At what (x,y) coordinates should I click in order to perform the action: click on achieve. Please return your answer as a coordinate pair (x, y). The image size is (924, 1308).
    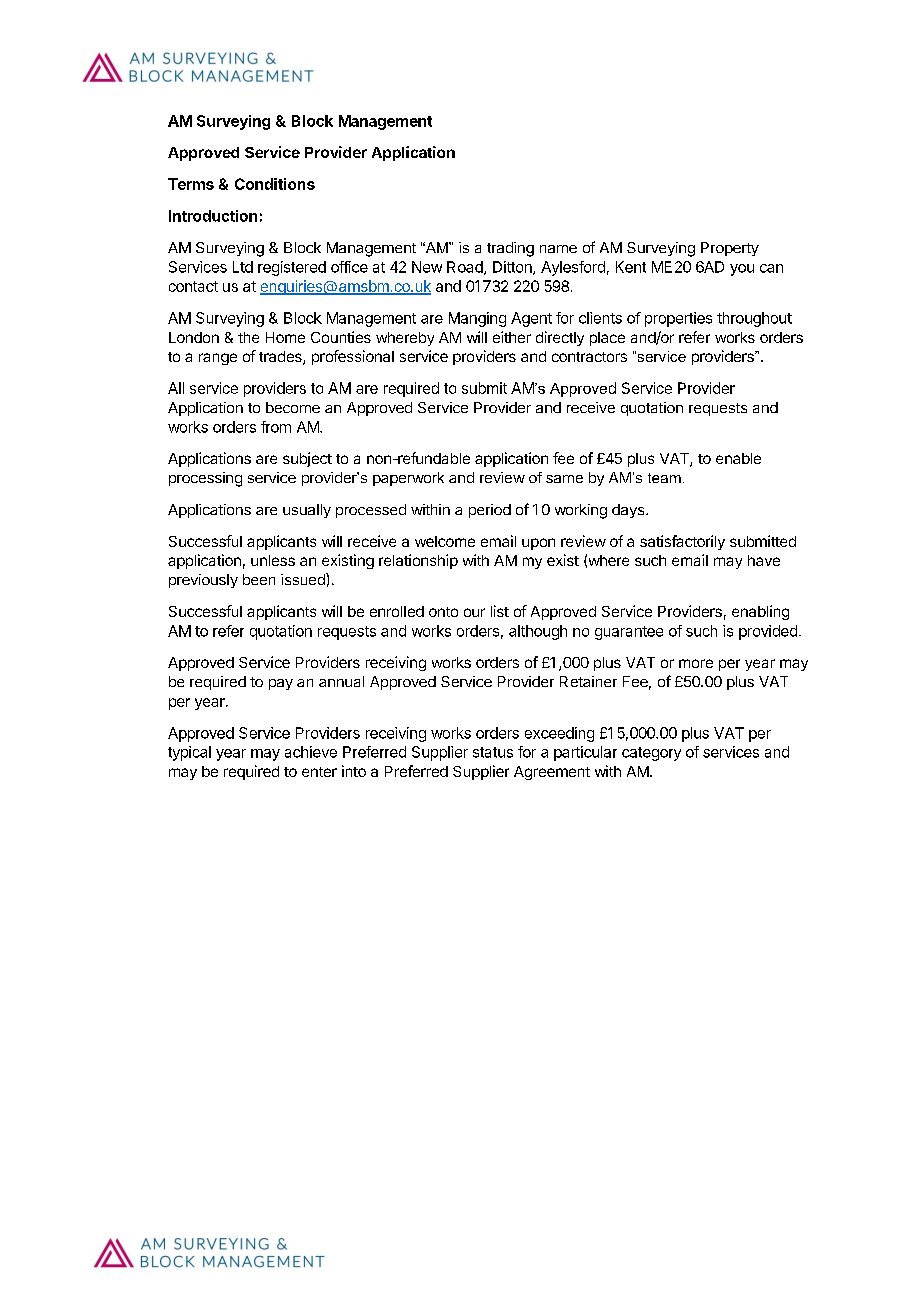
    Looking at the image, I should click on (311, 752).
